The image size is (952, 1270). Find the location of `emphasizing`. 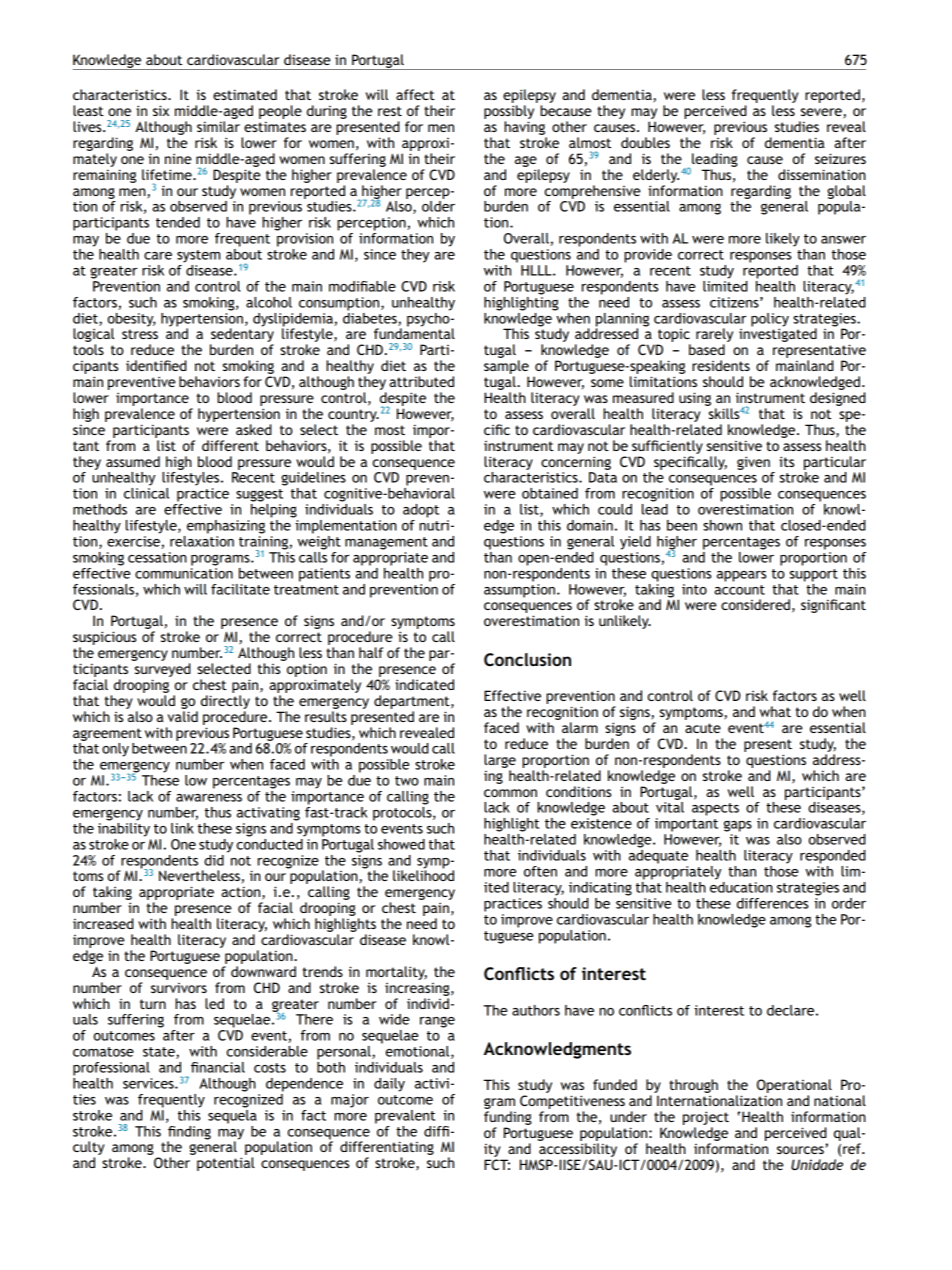

emphasizing is located at coordinates (226, 527).
